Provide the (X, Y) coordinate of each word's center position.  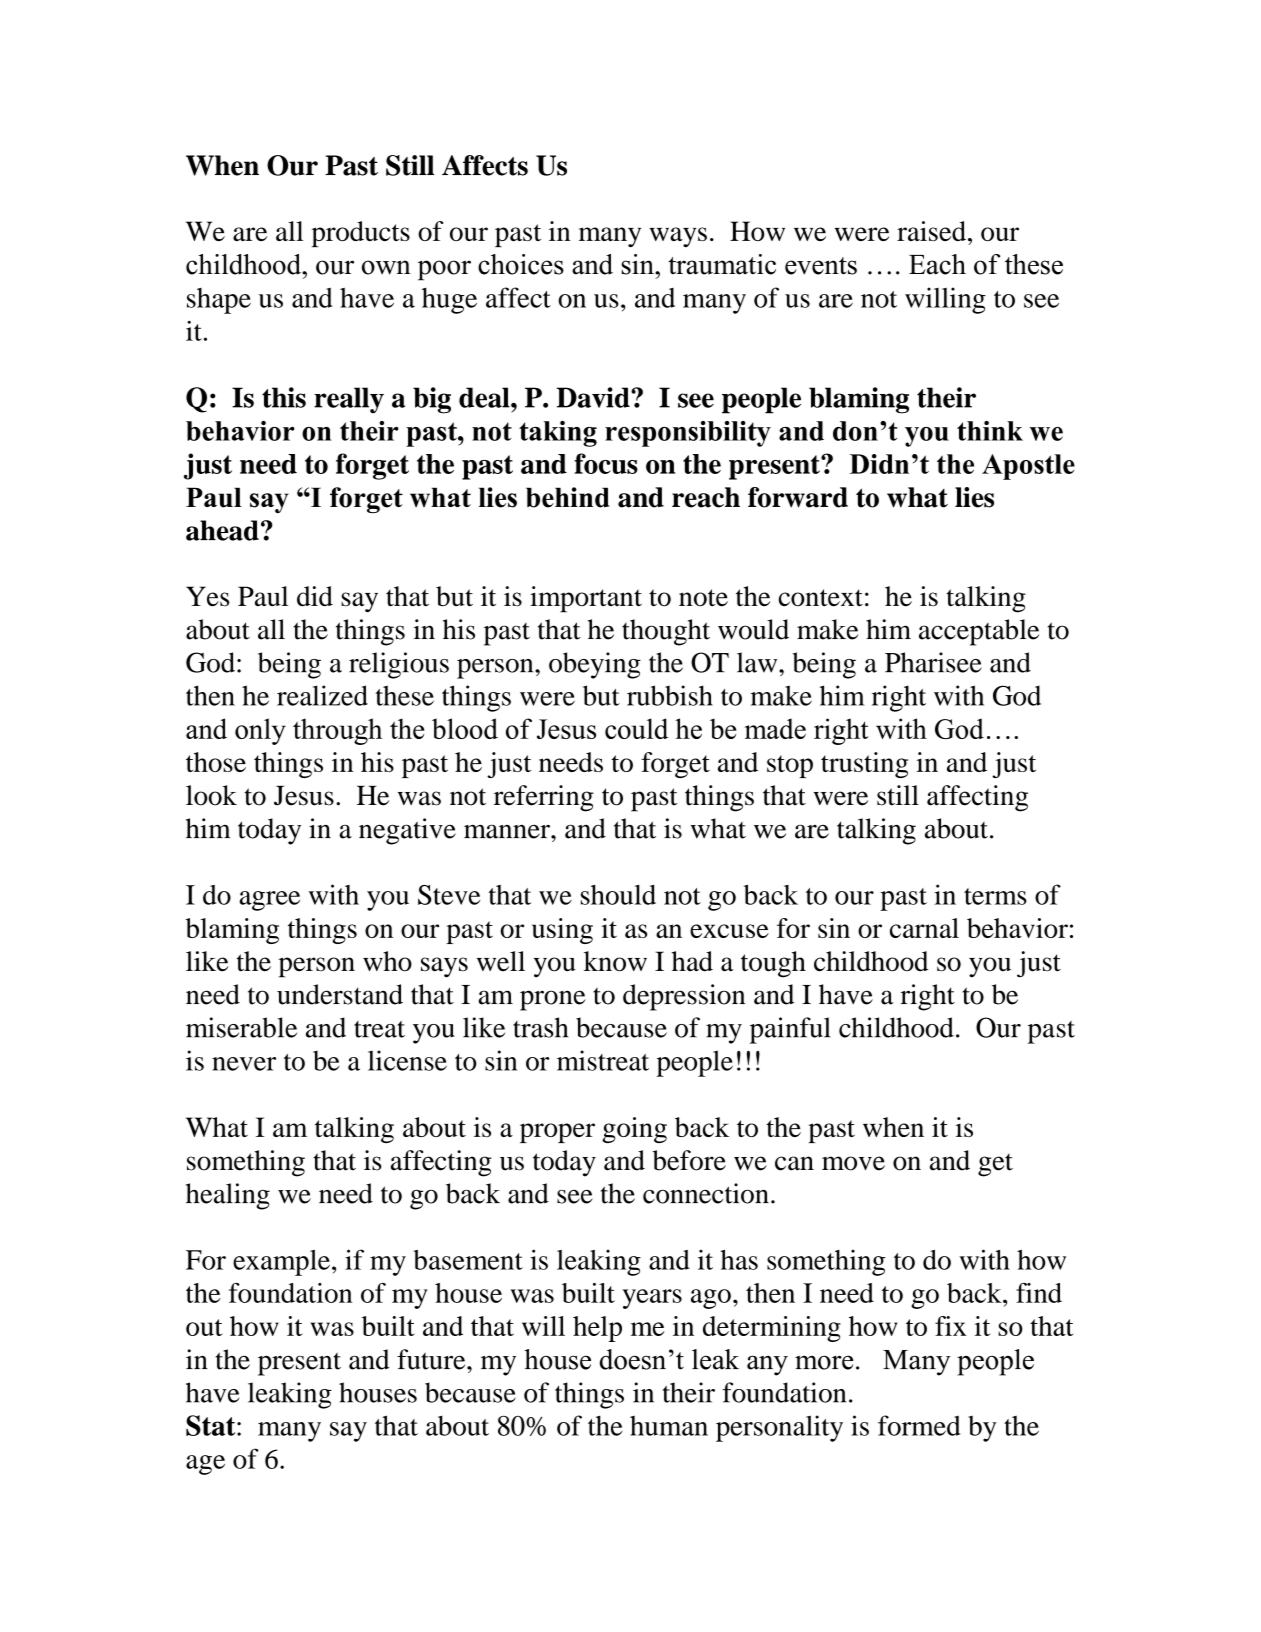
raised (931, 231)
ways (678, 237)
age (205, 1465)
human (669, 1426)
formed (919, 1425)
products (361, 234)
